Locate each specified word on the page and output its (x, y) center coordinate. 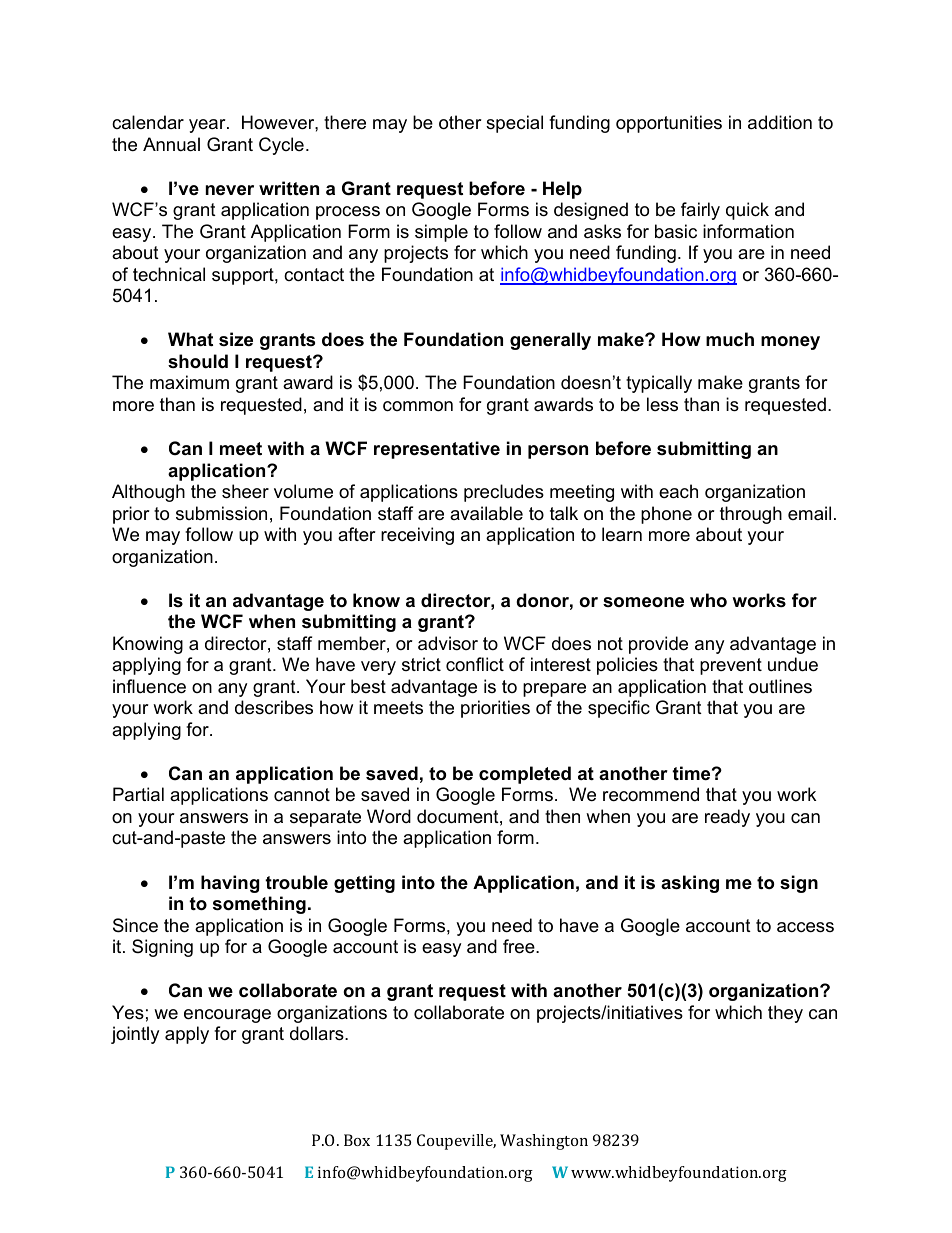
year (208, 126)
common (418, 406)
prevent (731, 666)
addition (780, 122)
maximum (189, 382)
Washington (544, 1142)
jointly (135, 1035)
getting (364, 884)
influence (149, 686)
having (230, 884)
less (662, 404)
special (514, 124)
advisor (448, 643)
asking (690, 884)
